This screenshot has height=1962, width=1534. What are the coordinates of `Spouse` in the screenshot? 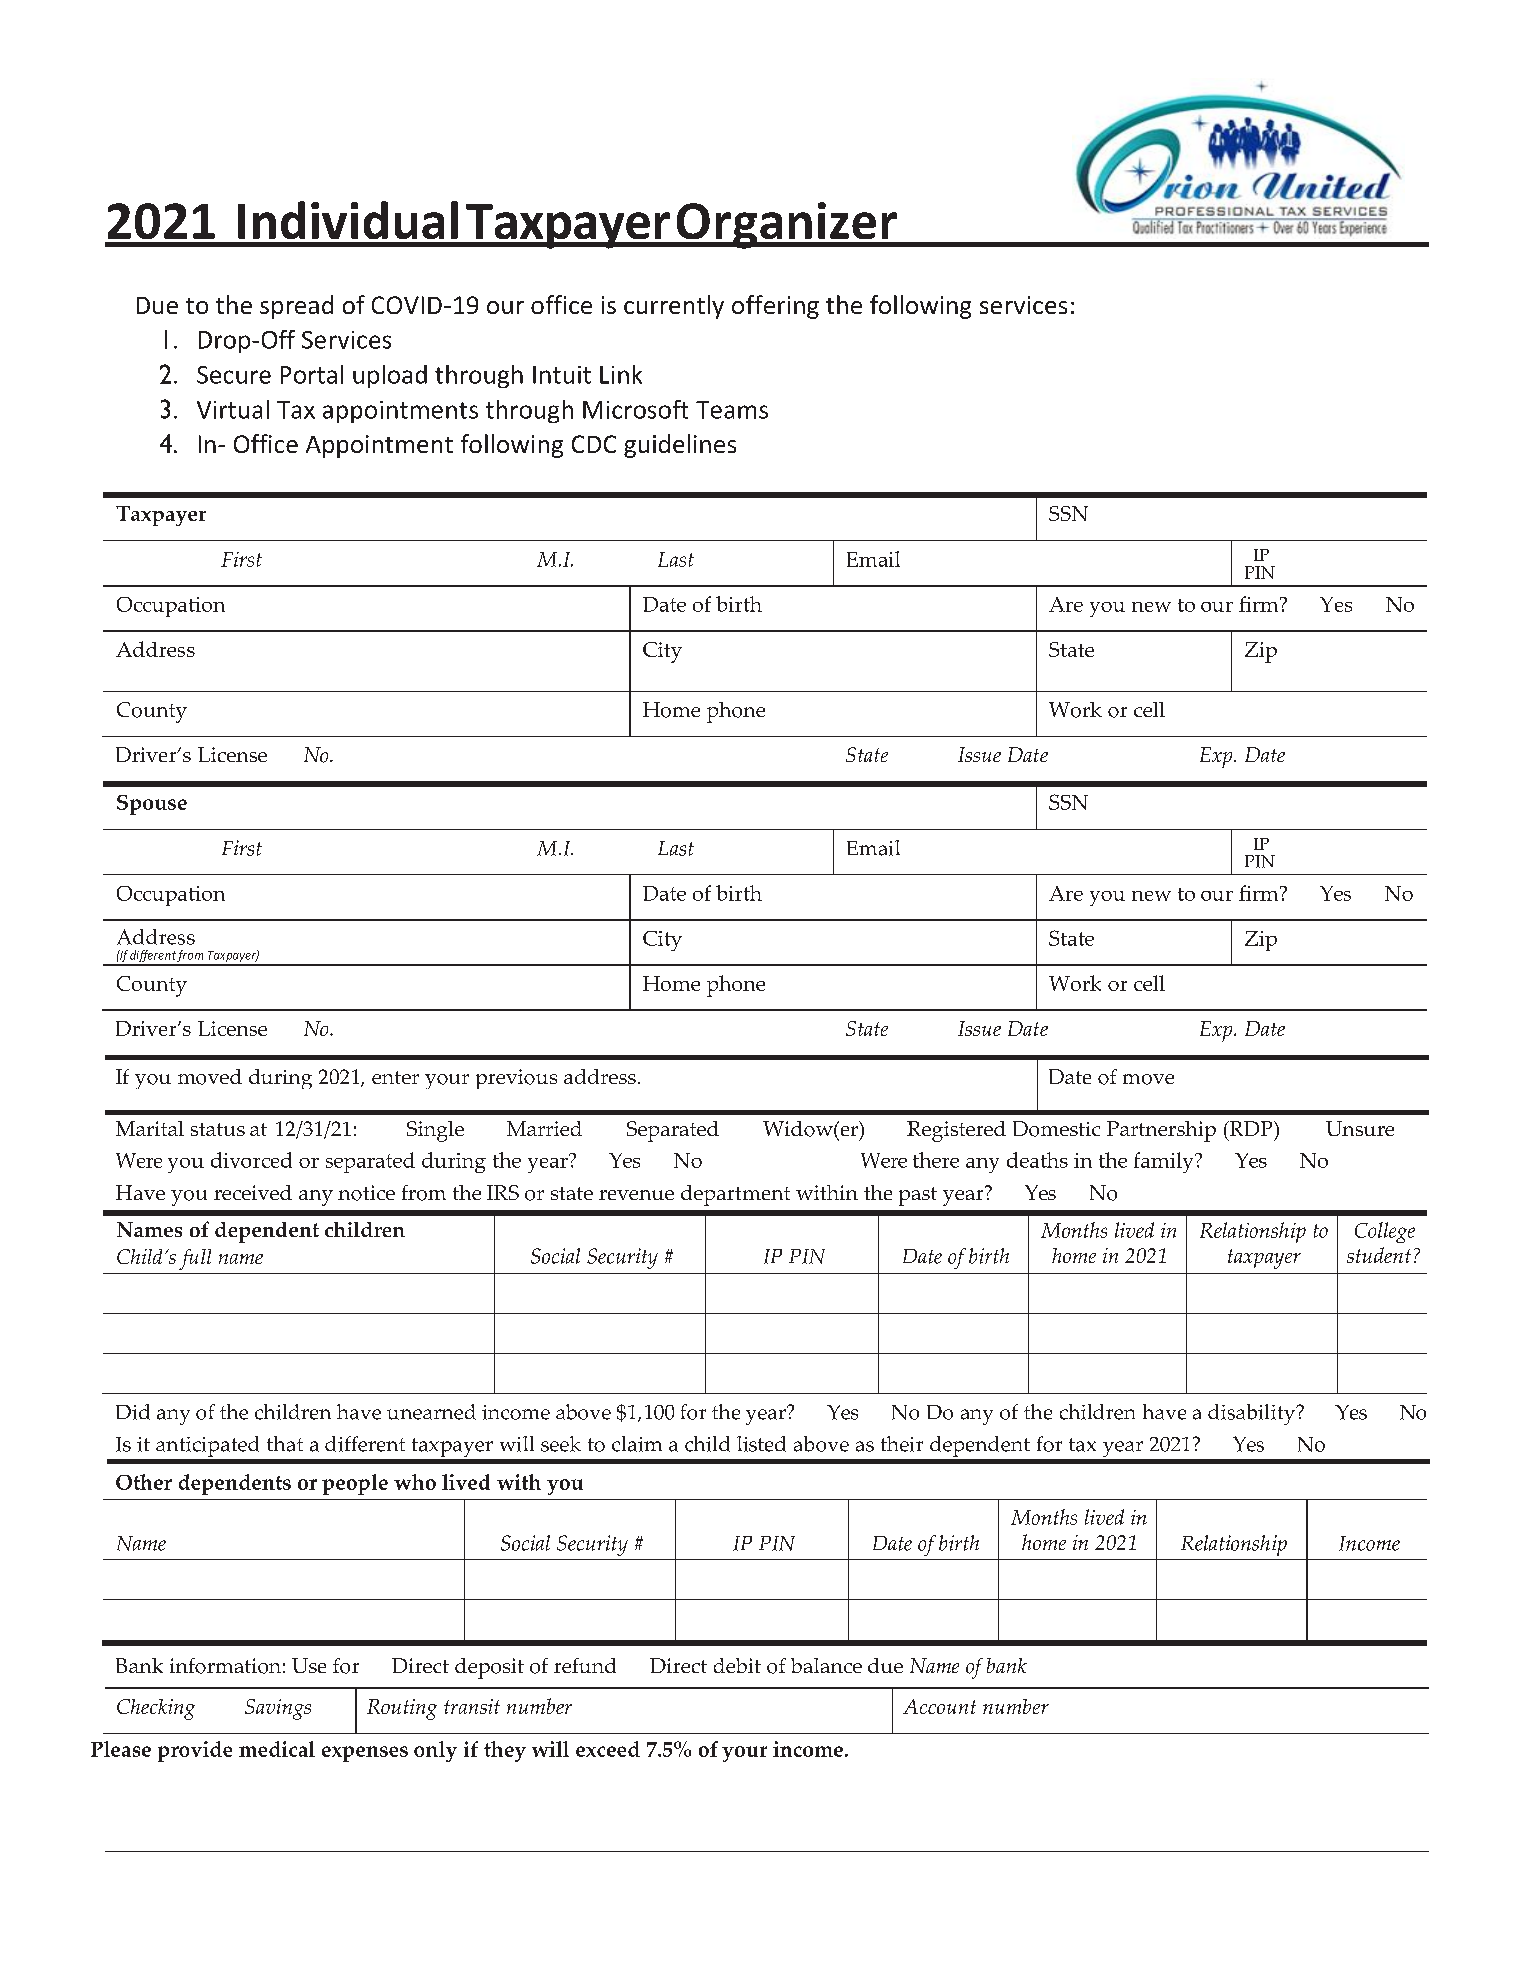 It's located at (152, 805).
